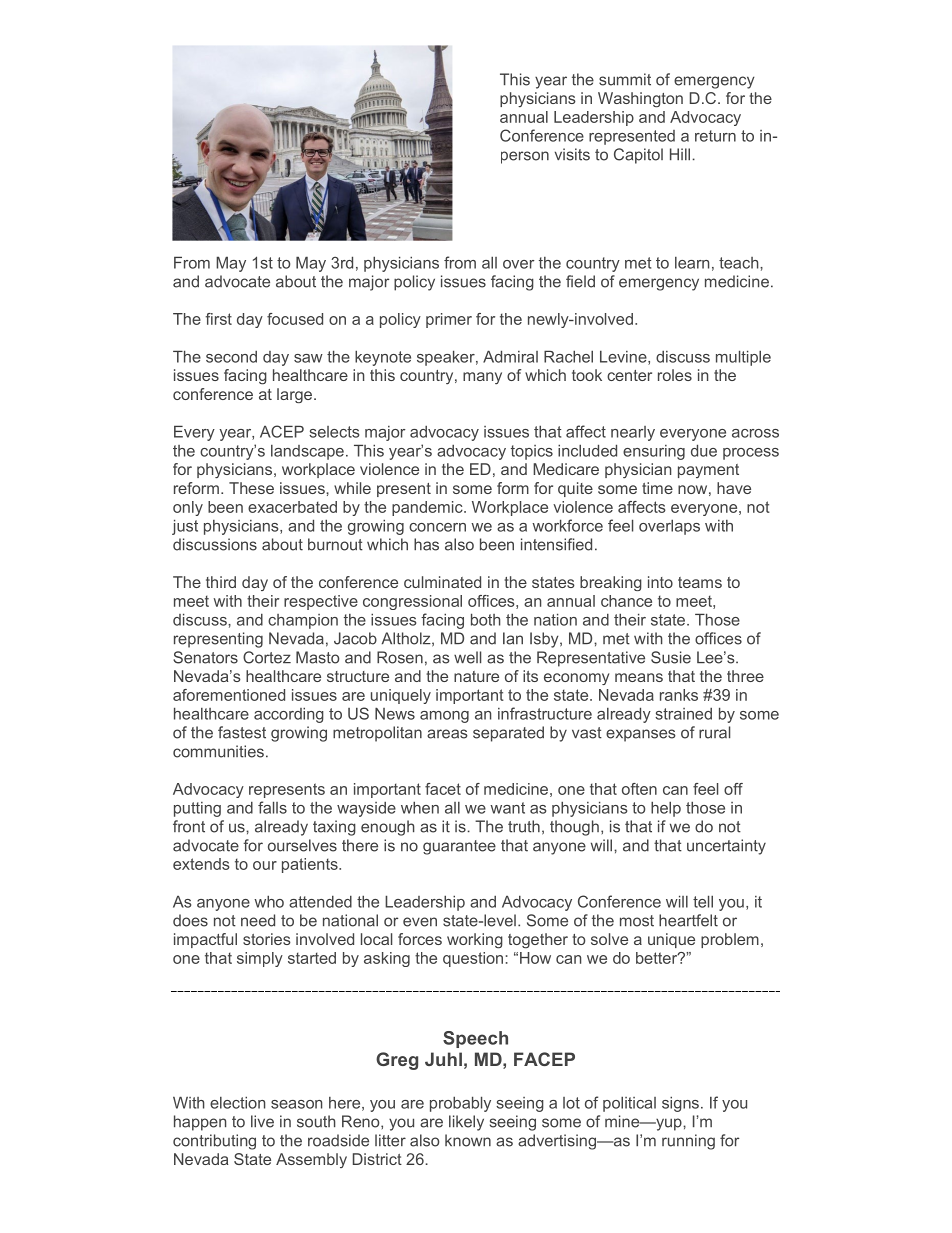 This screenshot has width=952, height=1233. Describe the element at coordinates (486, 619) in the screenshot. I see `both` at that location.
